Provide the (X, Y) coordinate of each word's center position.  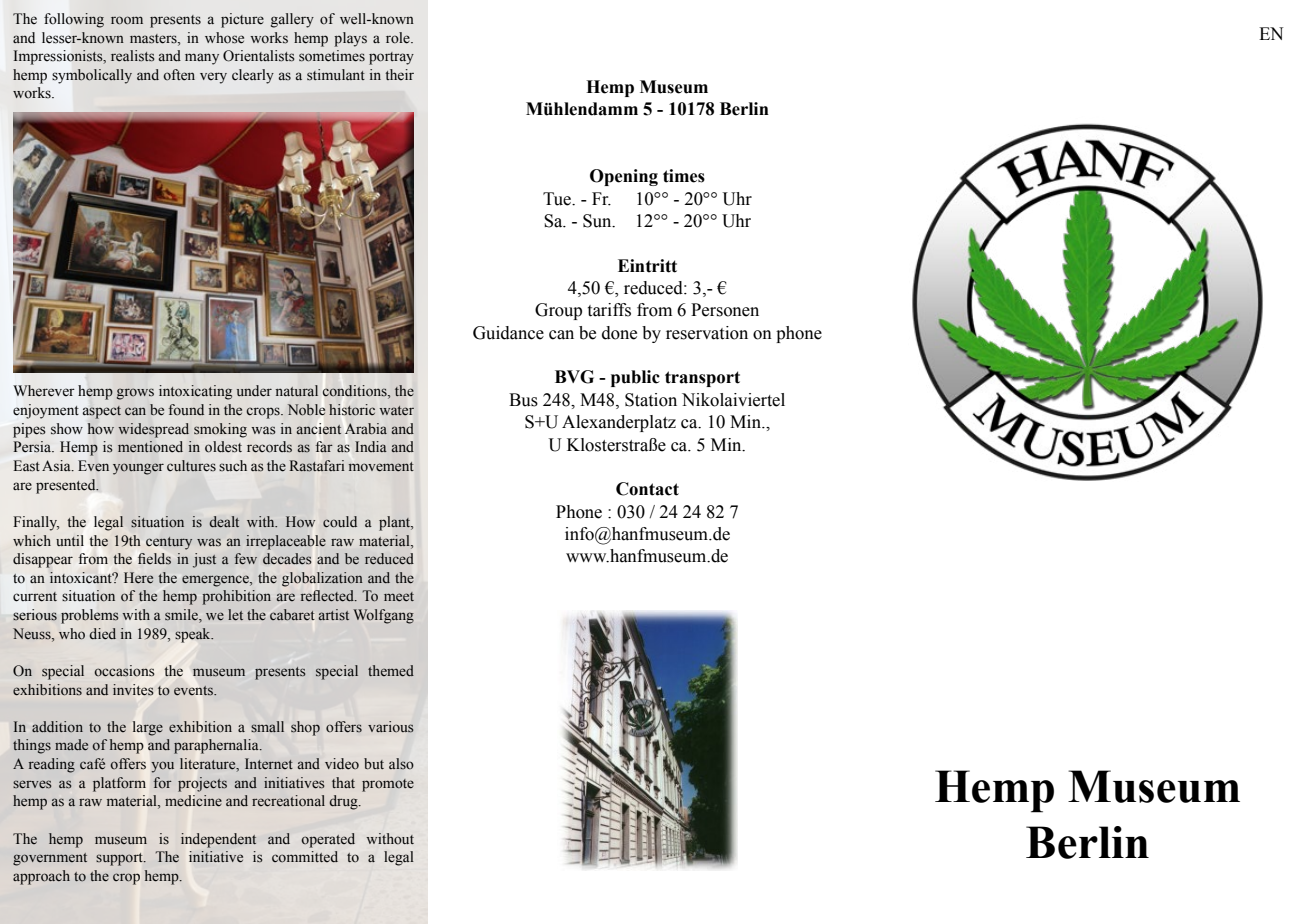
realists (132, 56)
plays (350, 39)
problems (90, 616)
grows (135, 394)
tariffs (609, 310)
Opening (624, 177)
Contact (647, 489)
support (120, 859)
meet (399, 597)
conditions (356, 392)
